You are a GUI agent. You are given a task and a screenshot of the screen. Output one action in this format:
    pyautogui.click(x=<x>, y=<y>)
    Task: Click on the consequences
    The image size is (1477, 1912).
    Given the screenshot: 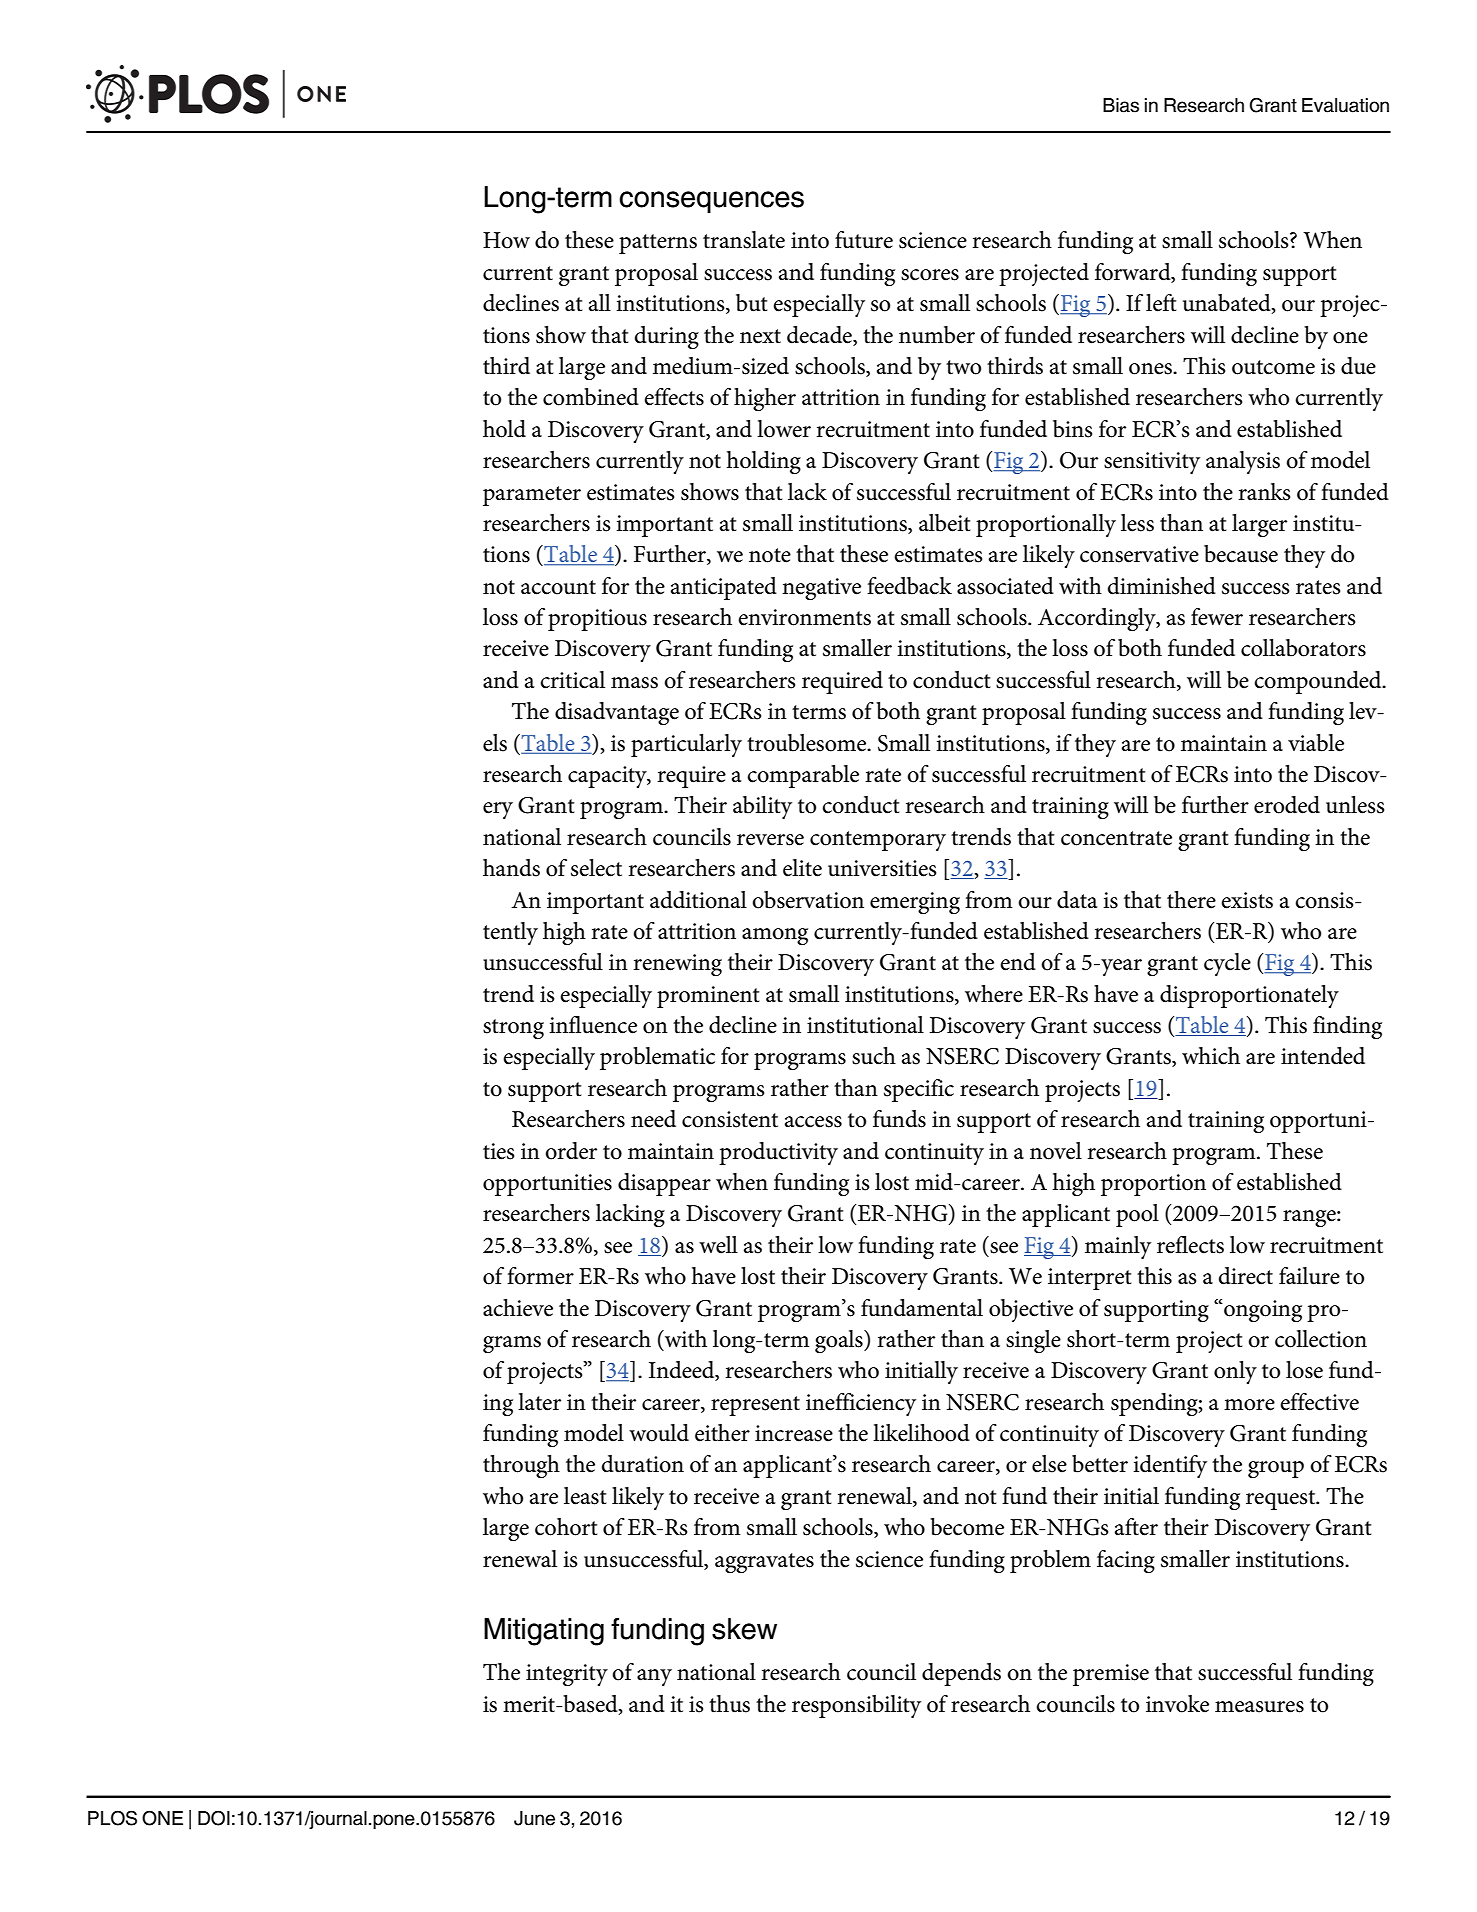 What is the action you would take?
    pyautogui.click(x=711, y=202)
